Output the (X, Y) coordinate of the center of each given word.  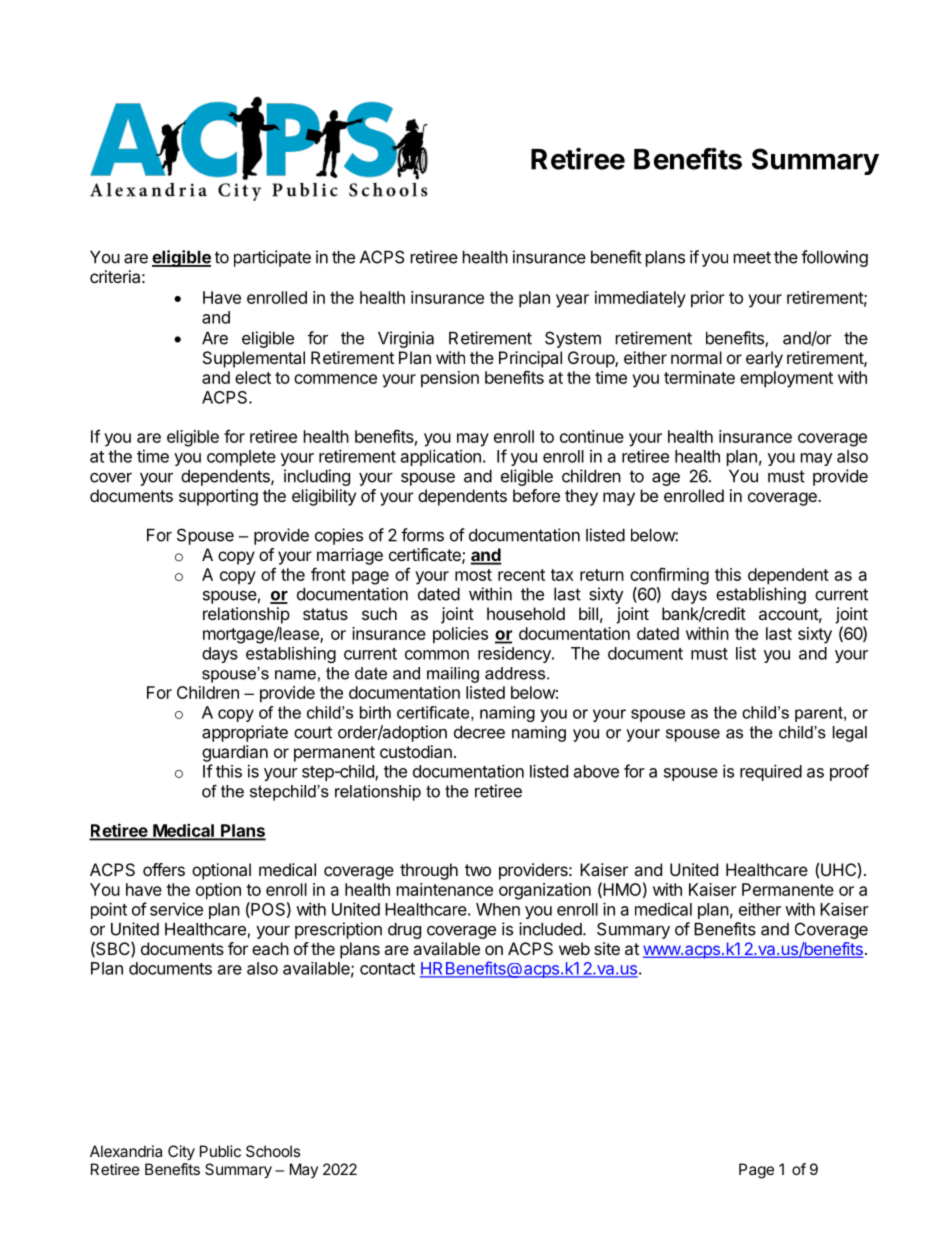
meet (752, 257)
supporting (218, 497)
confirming (669, 576)
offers (164, 869)
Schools (273, 1151)
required (771, 772)
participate (272, 258)
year (572, 301)
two (478, 870)
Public (220, 1151)
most (473, 575)
